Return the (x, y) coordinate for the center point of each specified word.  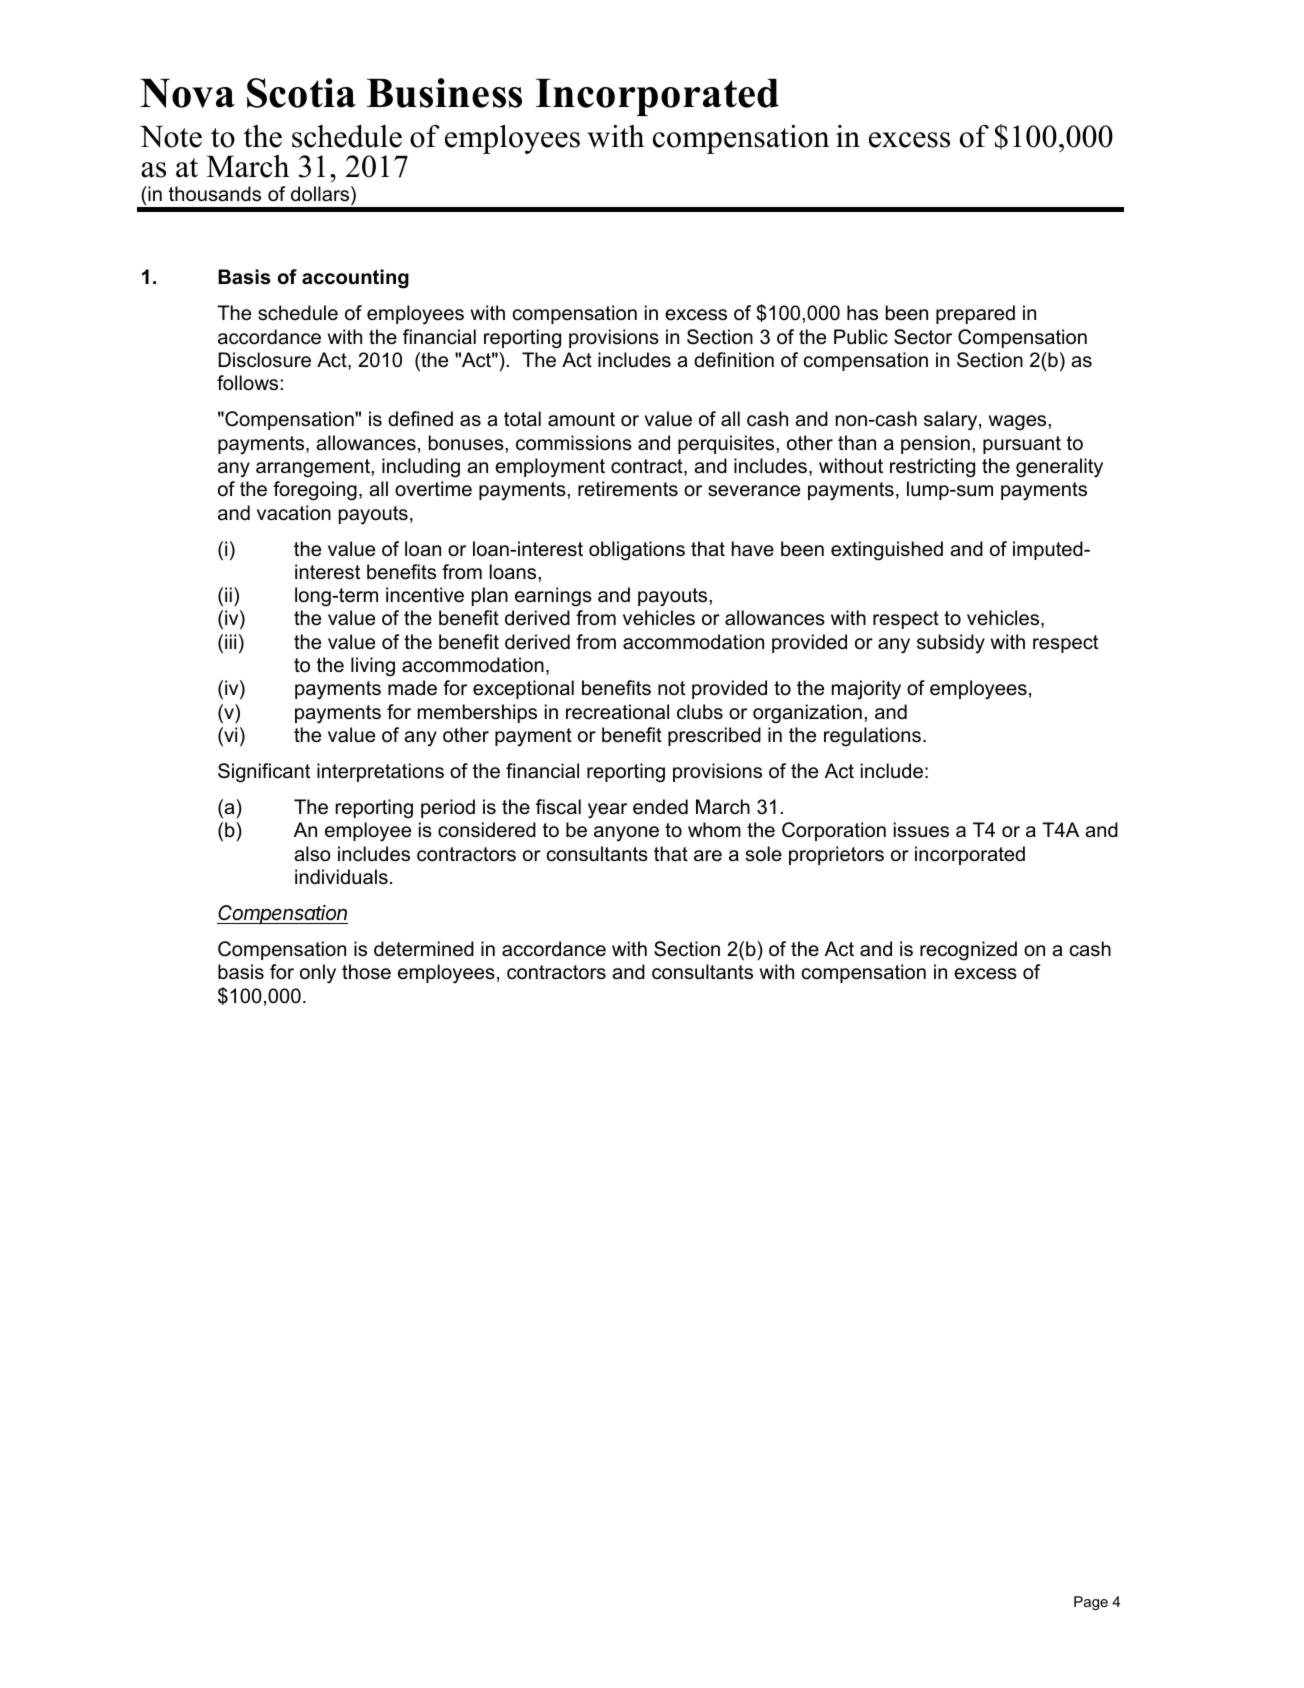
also (312, 854)
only (318, 974)
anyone (626, 834)
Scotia (301, 93)
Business (444, 93)
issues (921, 830)
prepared (975, 314)
